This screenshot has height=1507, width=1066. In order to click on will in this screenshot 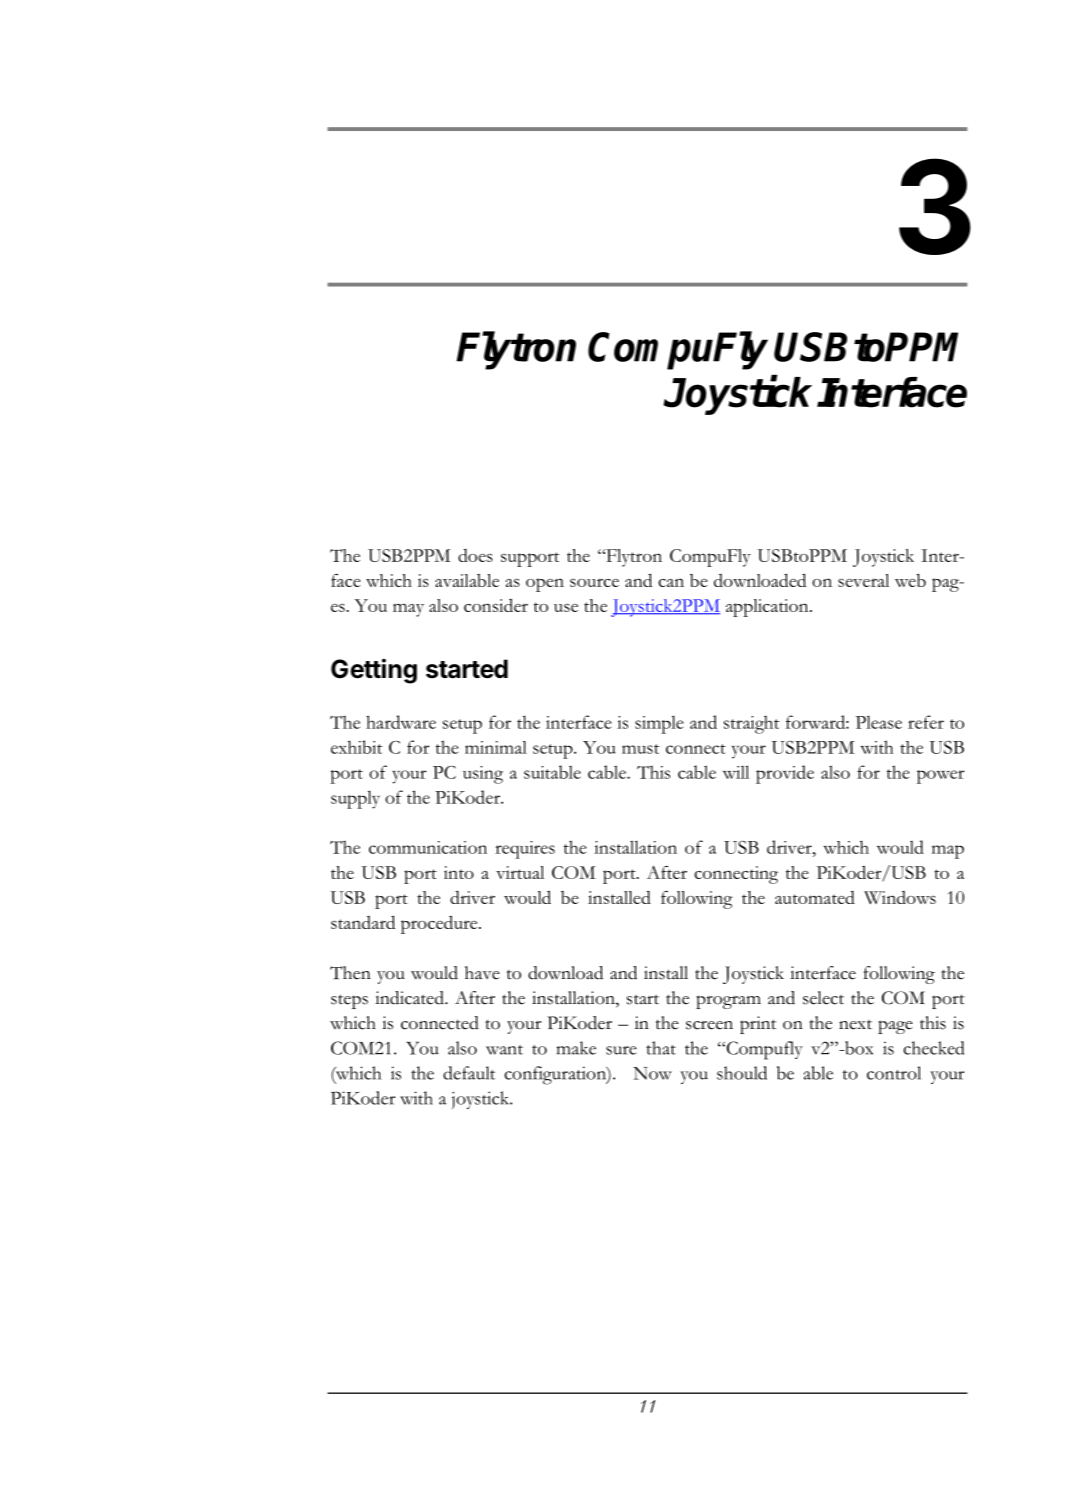, I will do `click(736, 772)`.
